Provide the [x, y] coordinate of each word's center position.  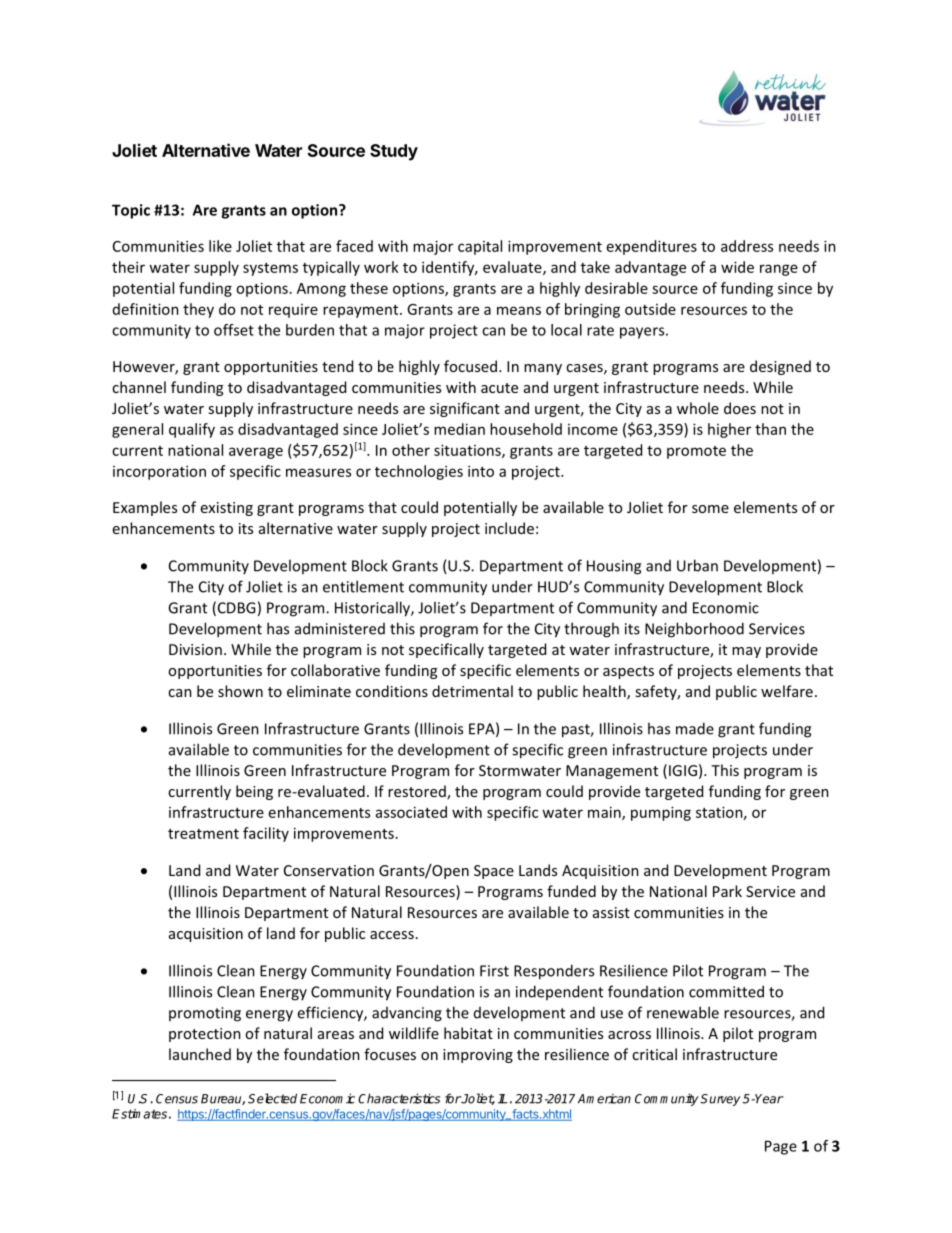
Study [394, 152]
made [695, 728]
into [481, 471]
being [254, 792]
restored [418, 792]
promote [696, 452]
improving [478, 1056]
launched [200, 1054]
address [747, 246]
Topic [131, 211]
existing [227, 509]
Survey [720, 1100]
